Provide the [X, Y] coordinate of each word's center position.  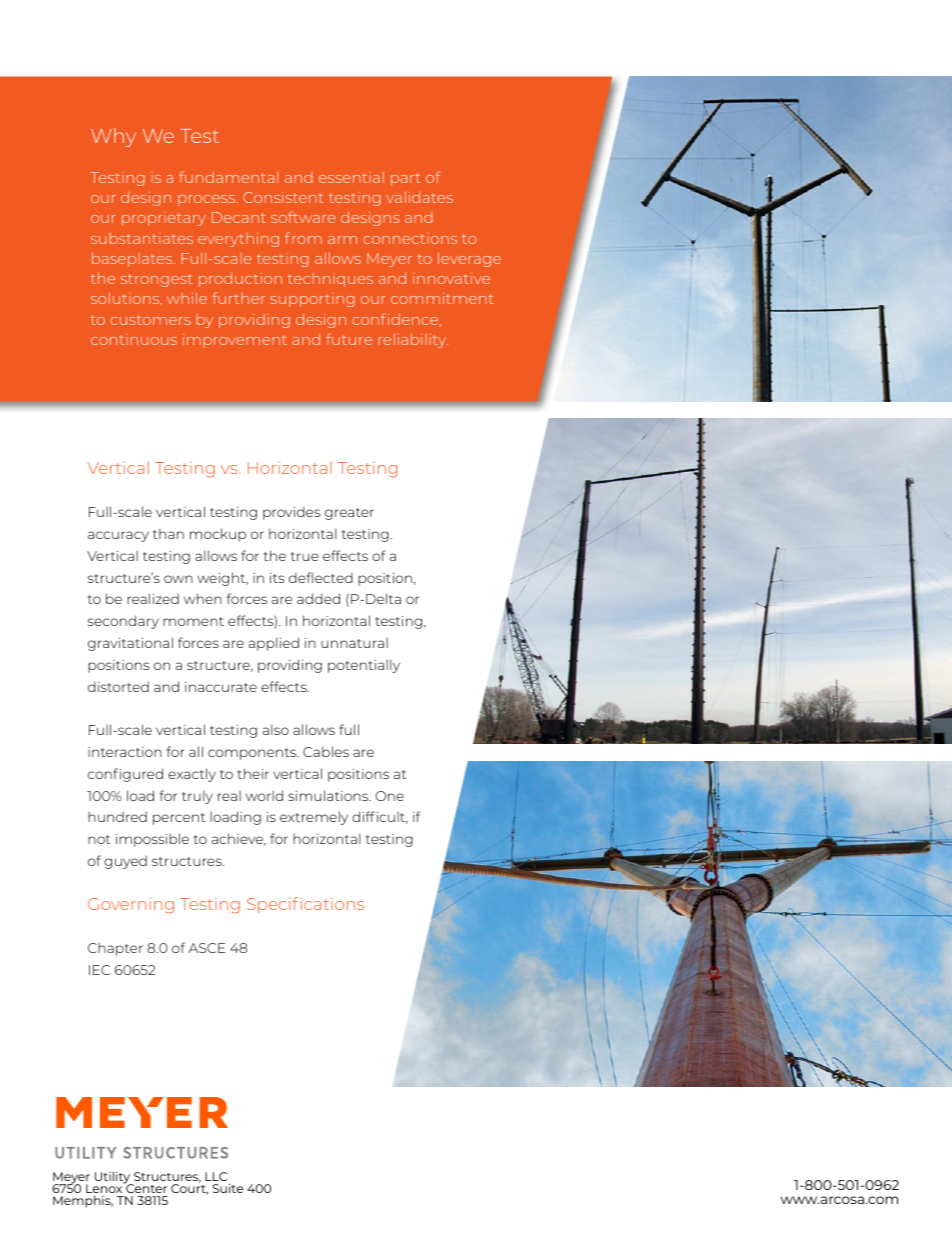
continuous [134, 339]
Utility [114, 1178]
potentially [364, 666]
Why [113, 137]
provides [291, 513]
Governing [131, 906]
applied [274, 644]
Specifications [305, 905]
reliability [413, 340]
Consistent [283, 197]
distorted [118, 686]
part [406, 179]
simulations [329, 795]
